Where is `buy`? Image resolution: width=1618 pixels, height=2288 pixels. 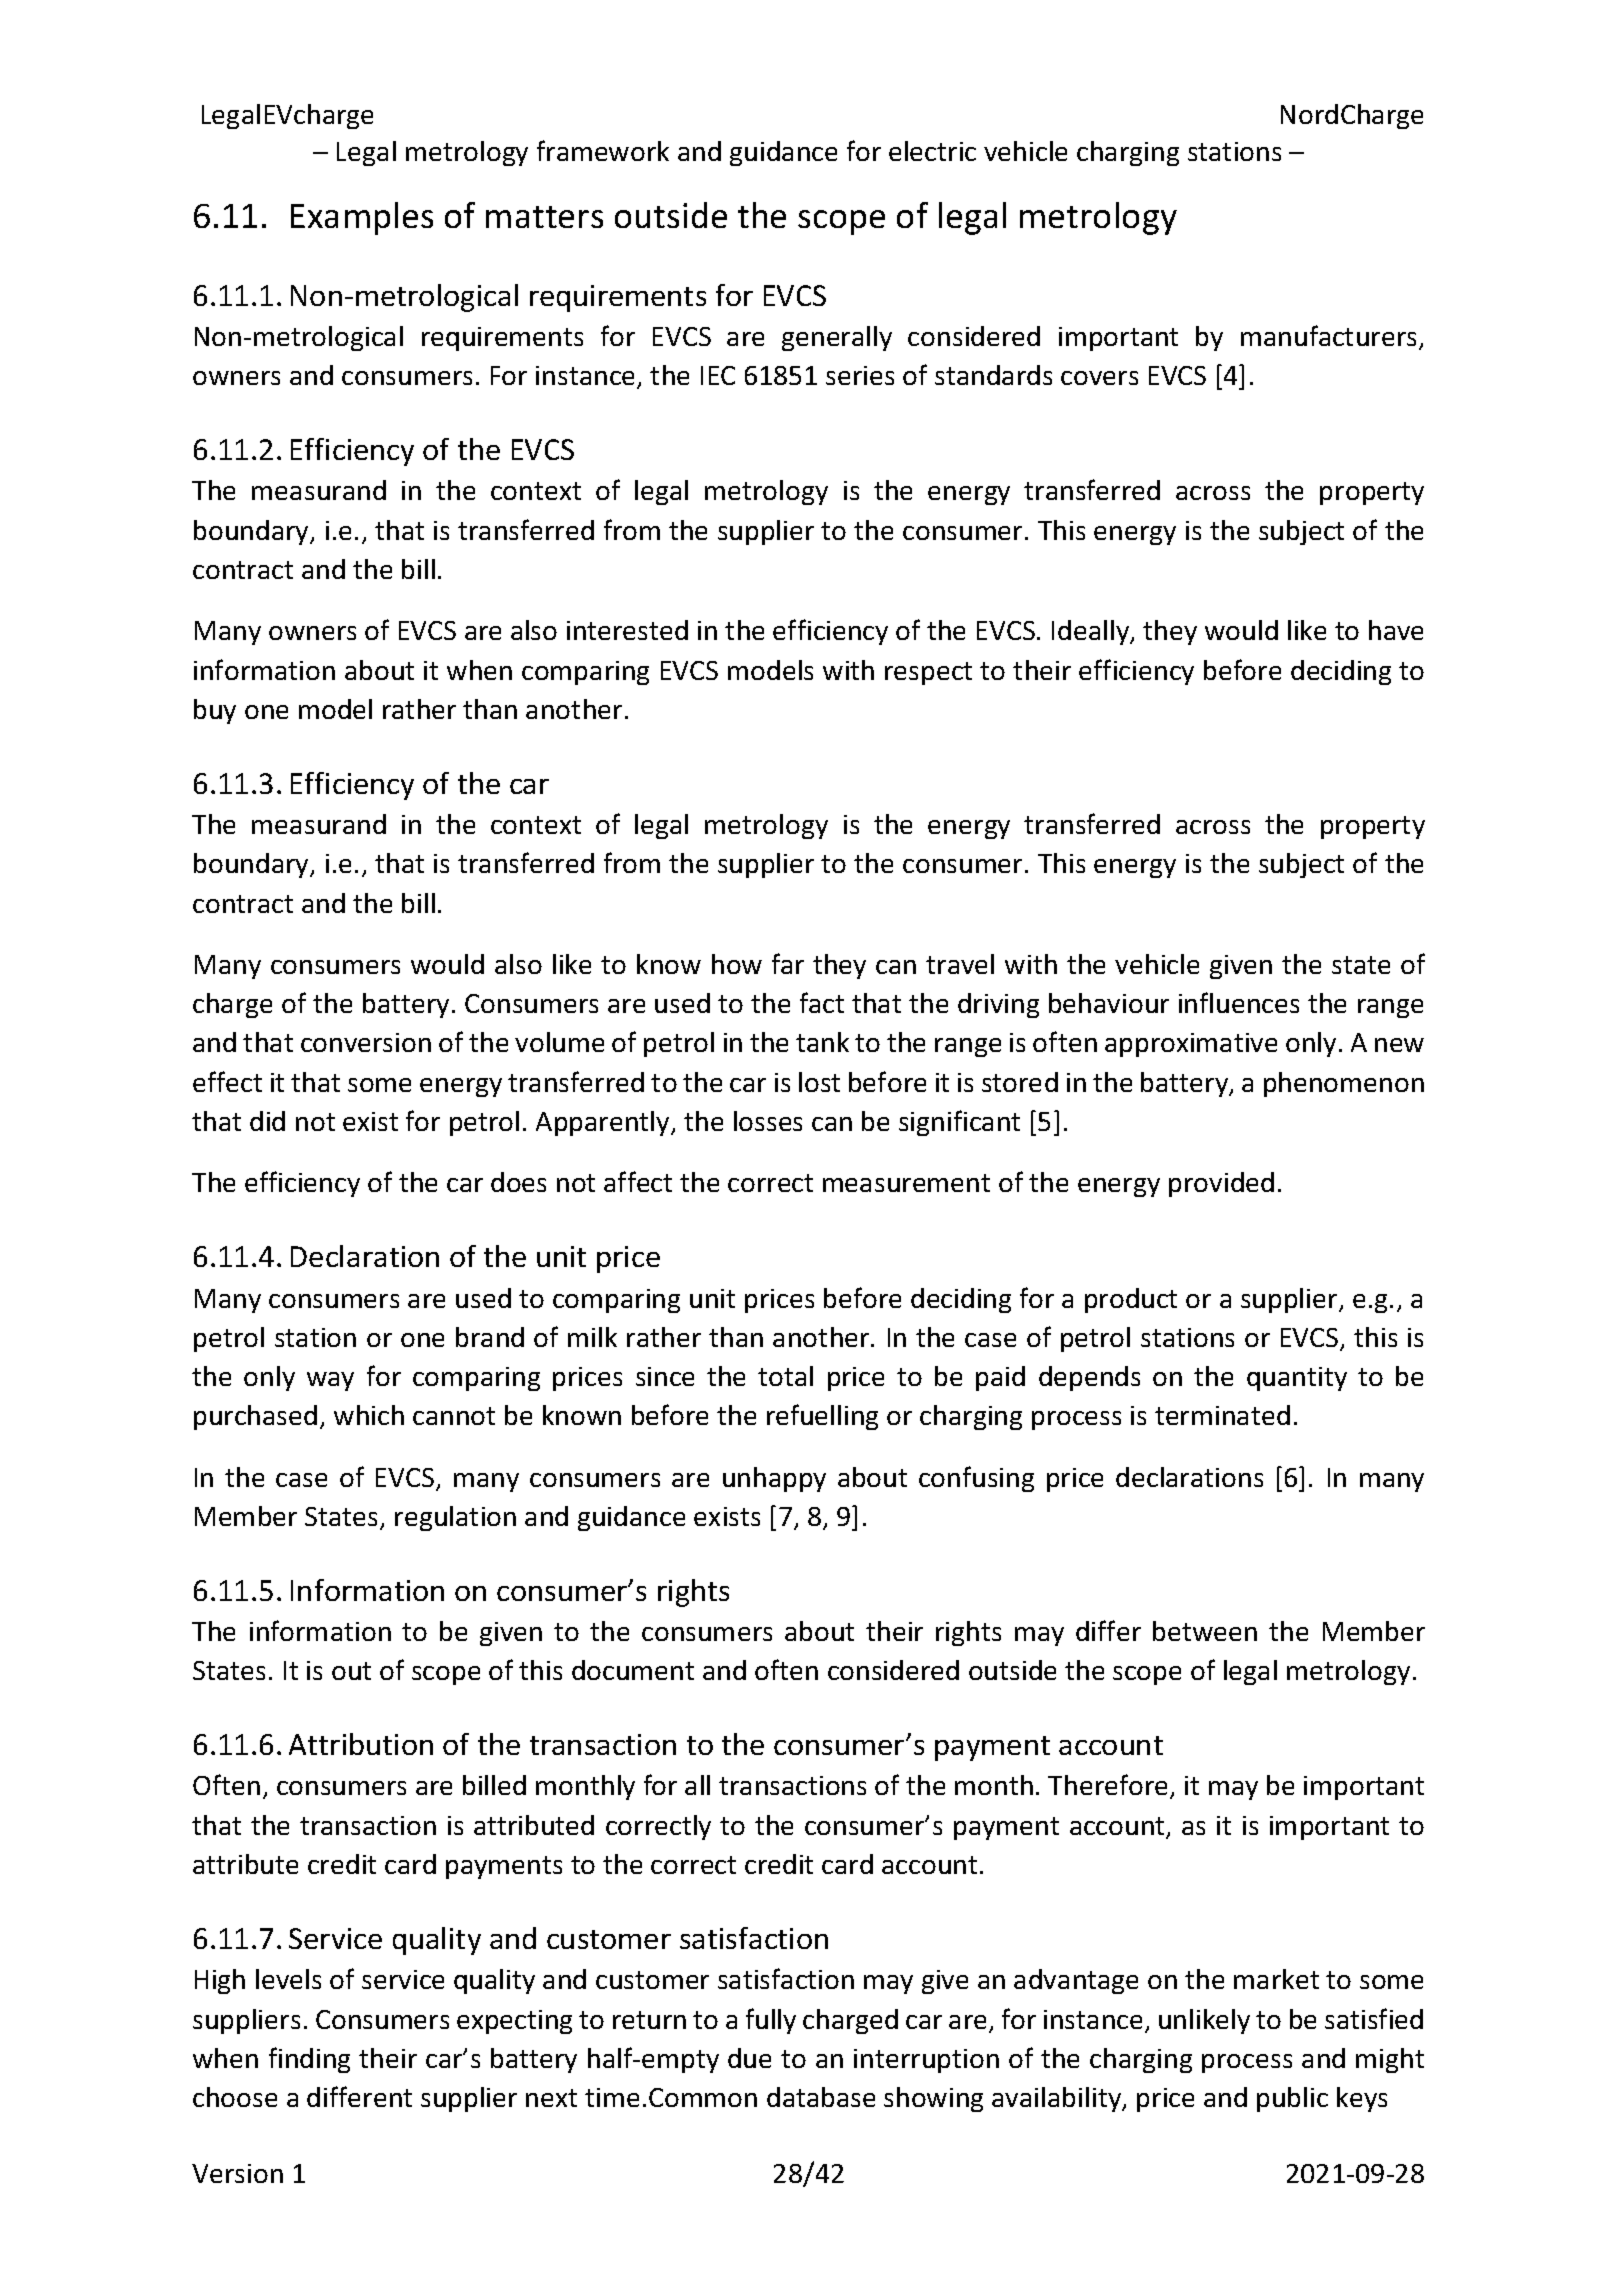 buy is located at coordinates (215, 711).
